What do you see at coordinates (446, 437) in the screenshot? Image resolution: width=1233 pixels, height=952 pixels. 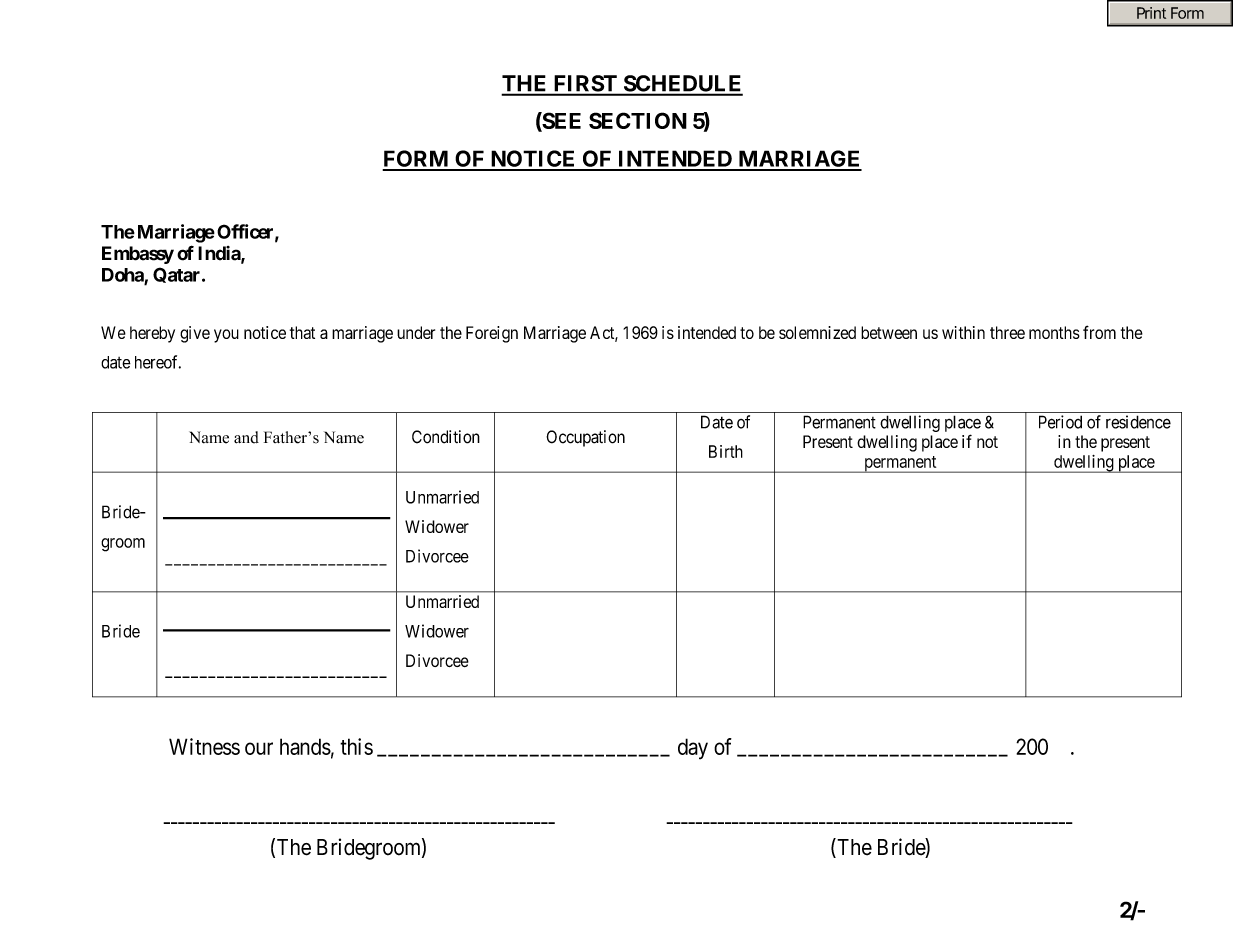 I see `Condition` at bounding box center [446, 437].
